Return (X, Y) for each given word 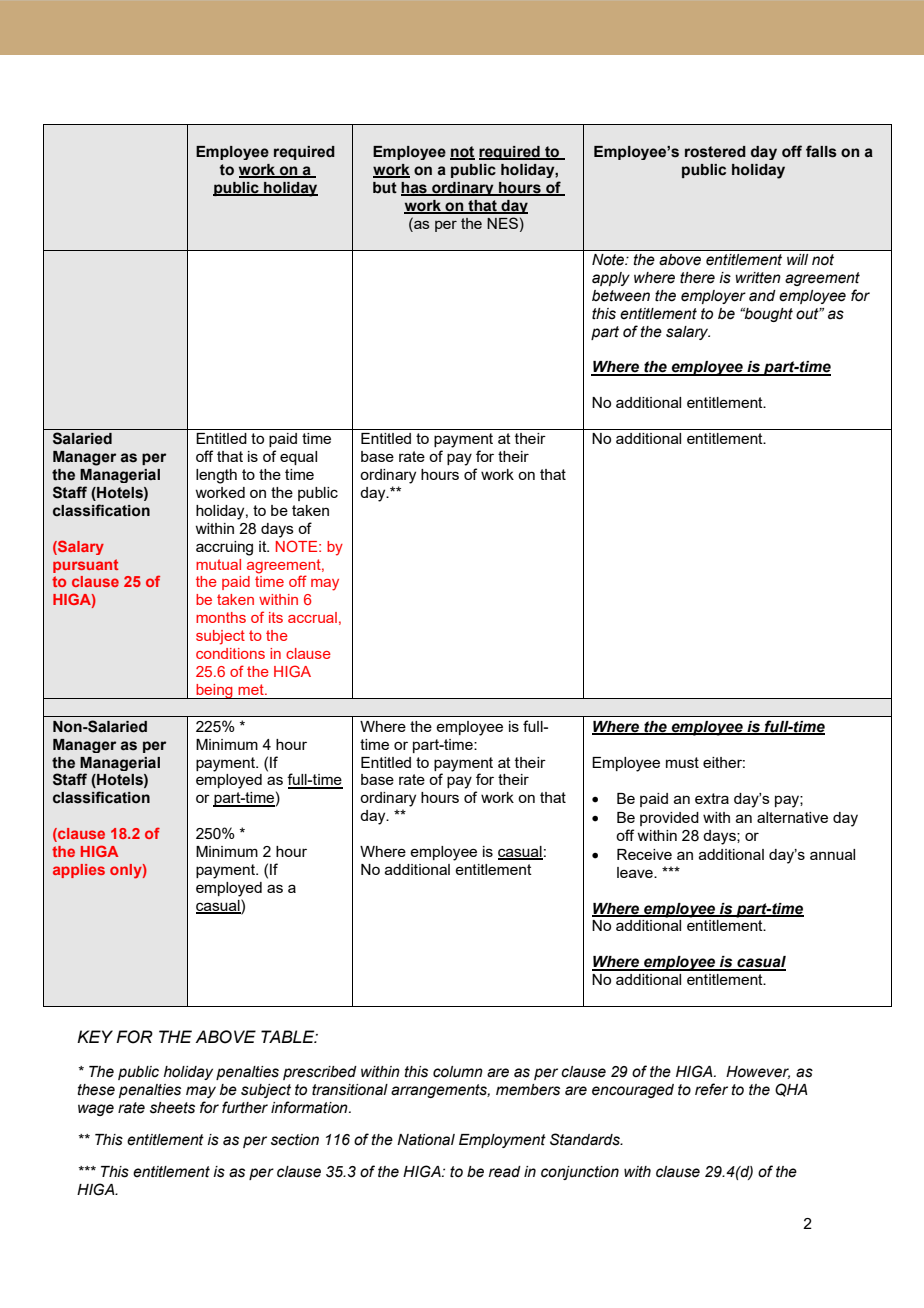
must (682, 762)
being (214, 691)
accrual (312, 617)
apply (611, 279)
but (385, 188)
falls (821, 151)
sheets (172, 1108)
